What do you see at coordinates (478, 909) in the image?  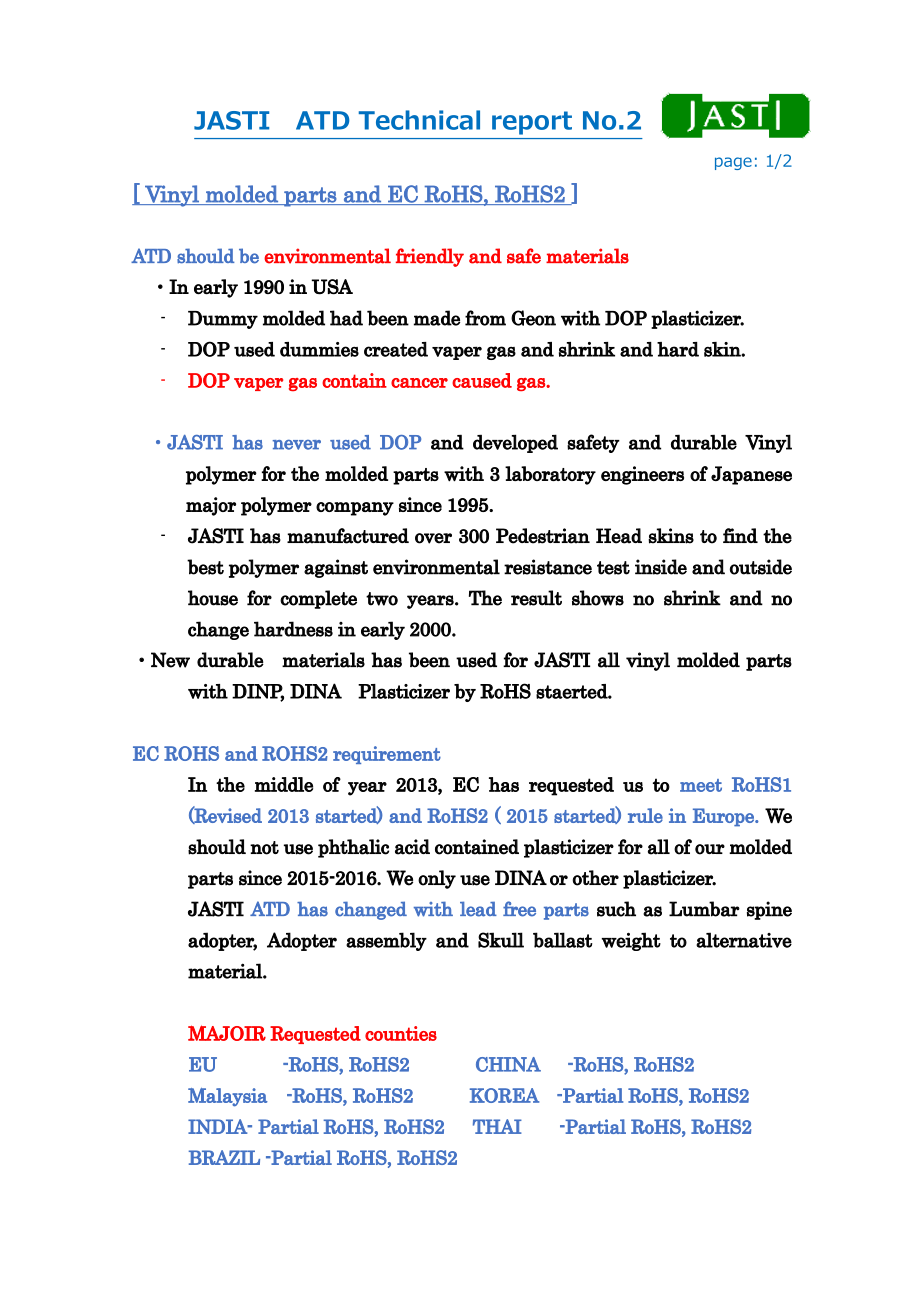 I see `lead` at bounding box center [478, 909].
